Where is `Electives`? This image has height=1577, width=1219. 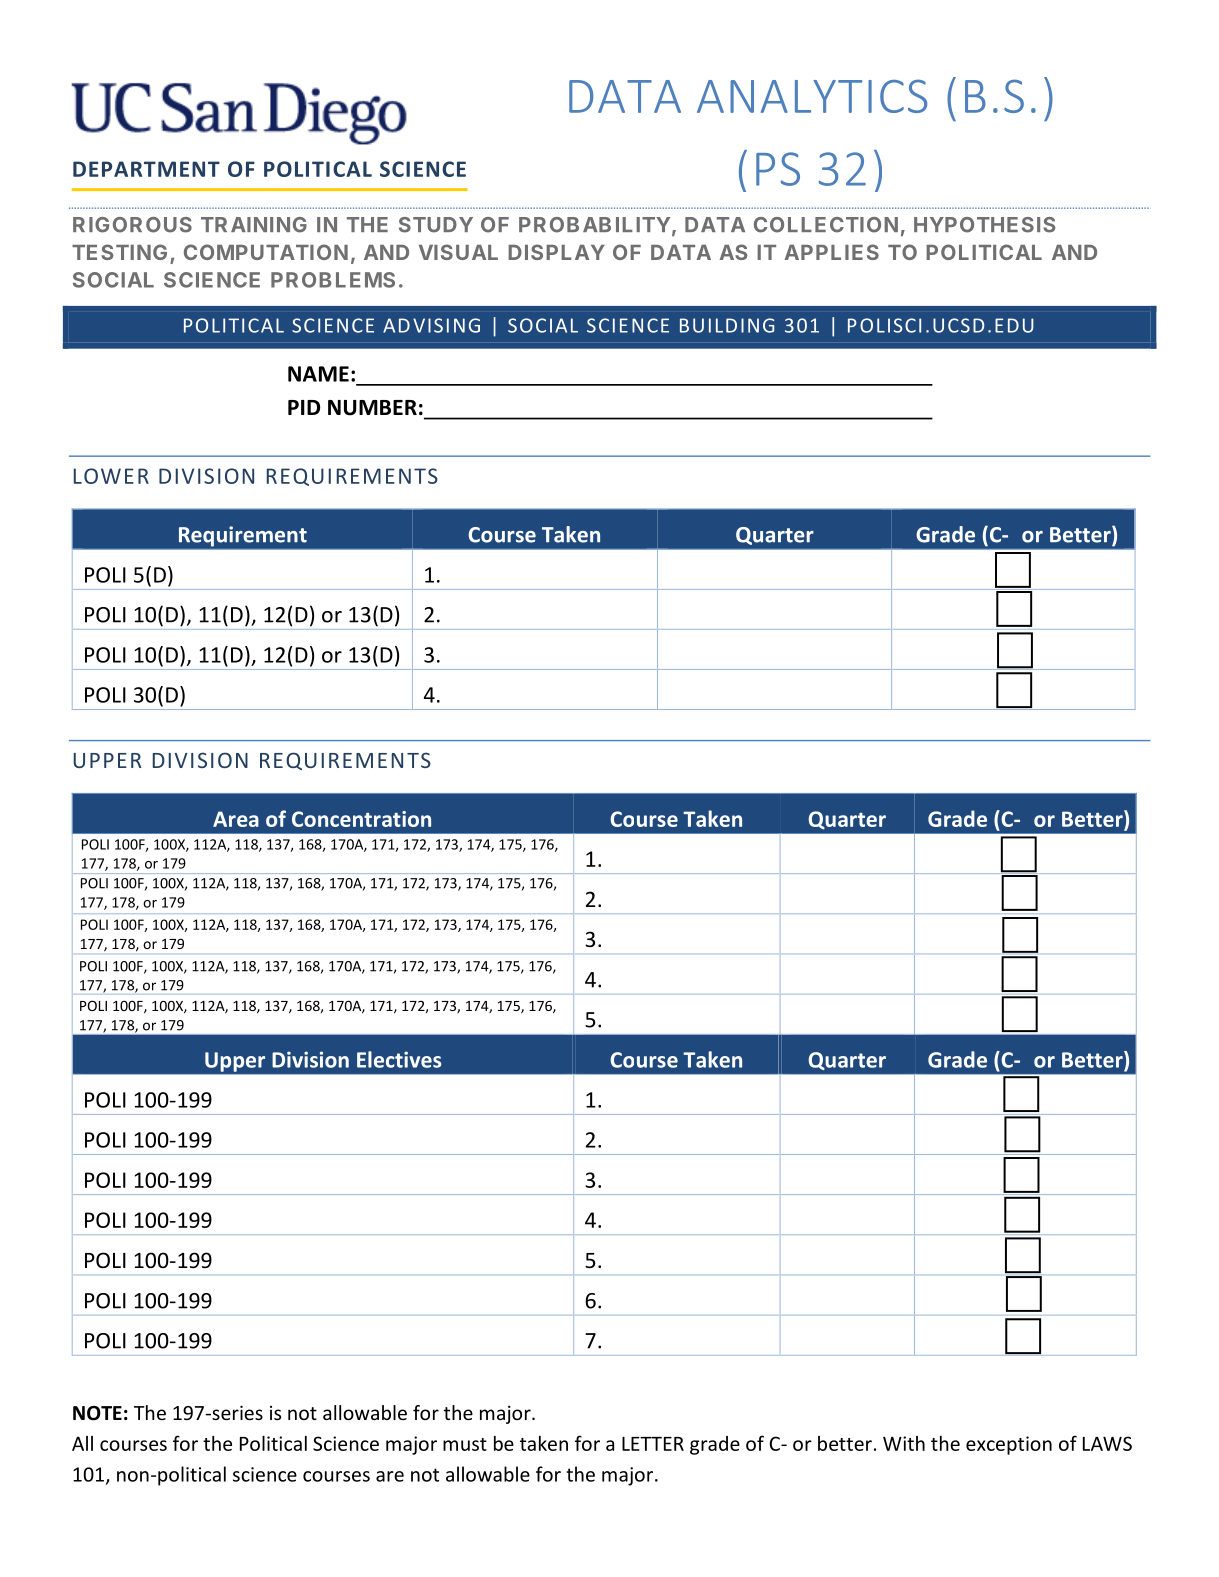
Electives is located at coordinates (399, 1059).
